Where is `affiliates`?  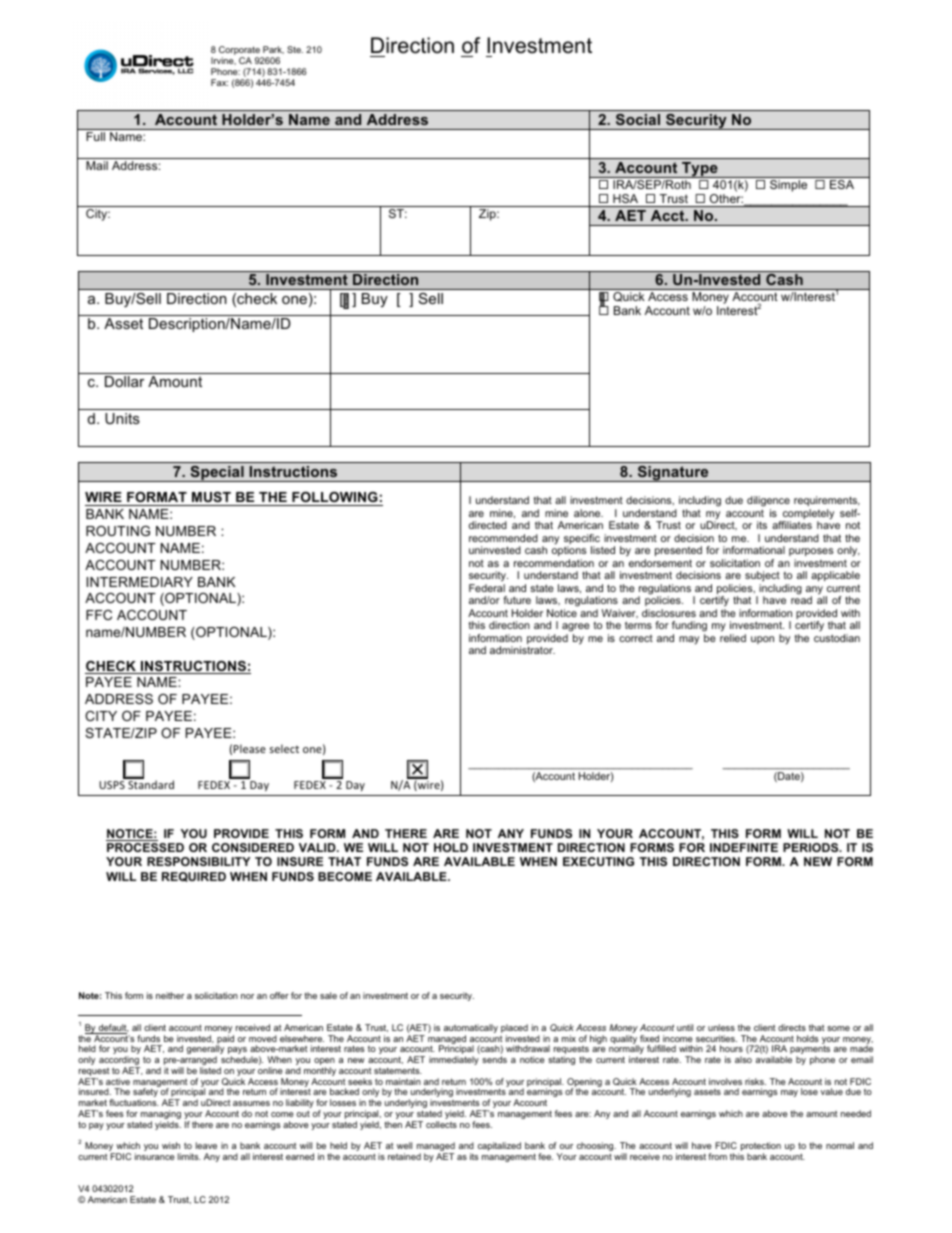
affiliates is located at coordinates (792, 525).
